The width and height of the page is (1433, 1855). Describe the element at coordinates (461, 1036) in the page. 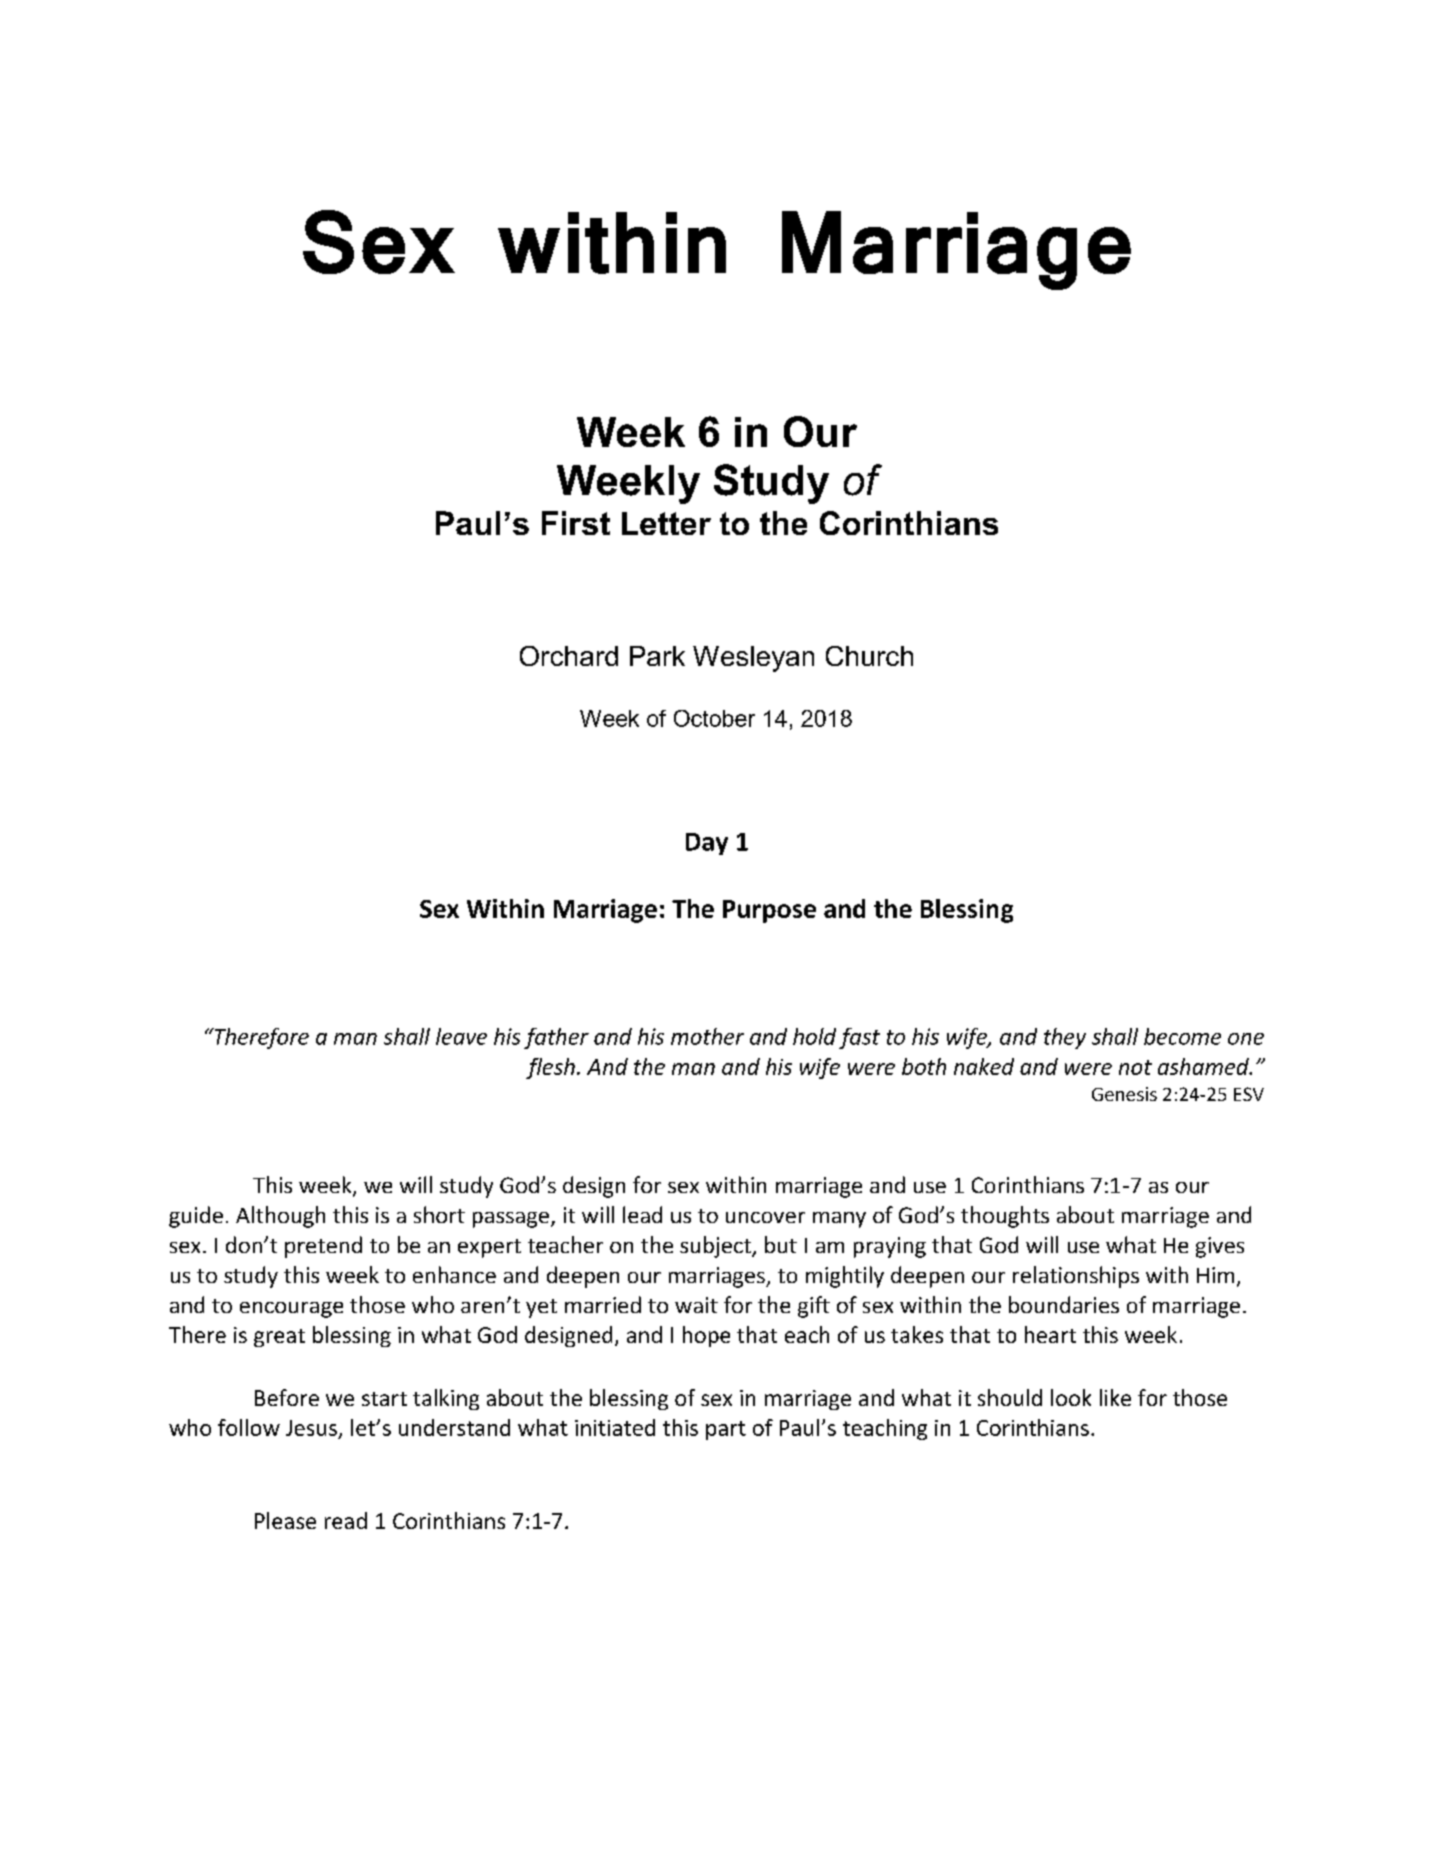

I see `leave` at that location.
